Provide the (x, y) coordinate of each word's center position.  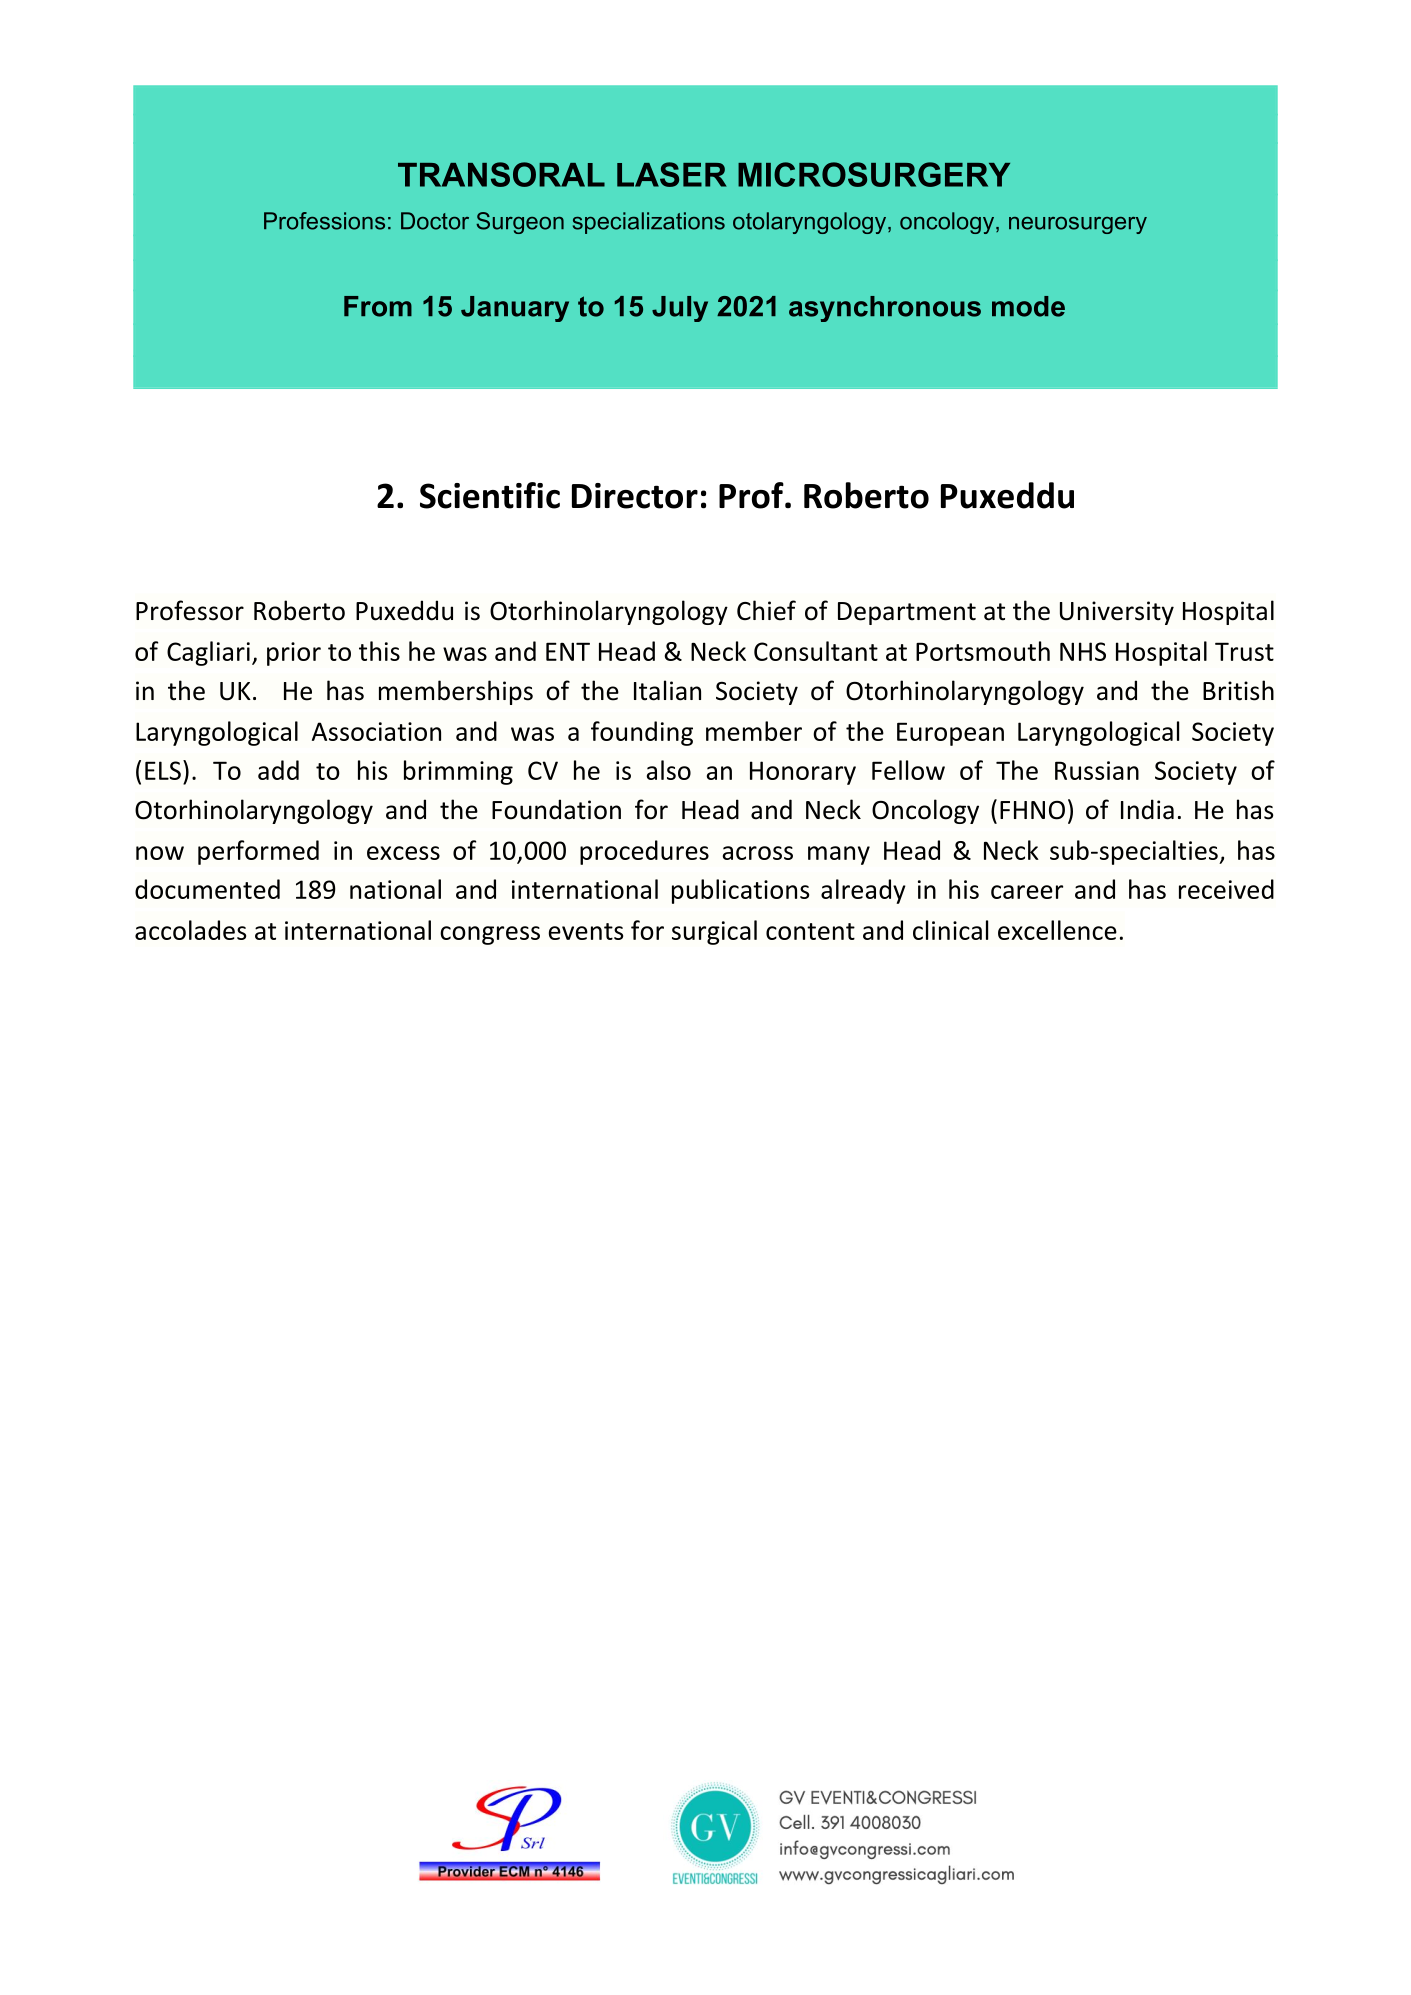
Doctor (435, 221)
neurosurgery (1078, 225)
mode (1028, 306)
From (378, 306)
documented (207, 889)
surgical (714, 932)
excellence (1057, 930)
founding (642, 733)
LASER (672, 174)
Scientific (490, 495)
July (680, 309)
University (1117, 613)
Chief (766, 610)
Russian (1097, 770)
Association (376, 731)
